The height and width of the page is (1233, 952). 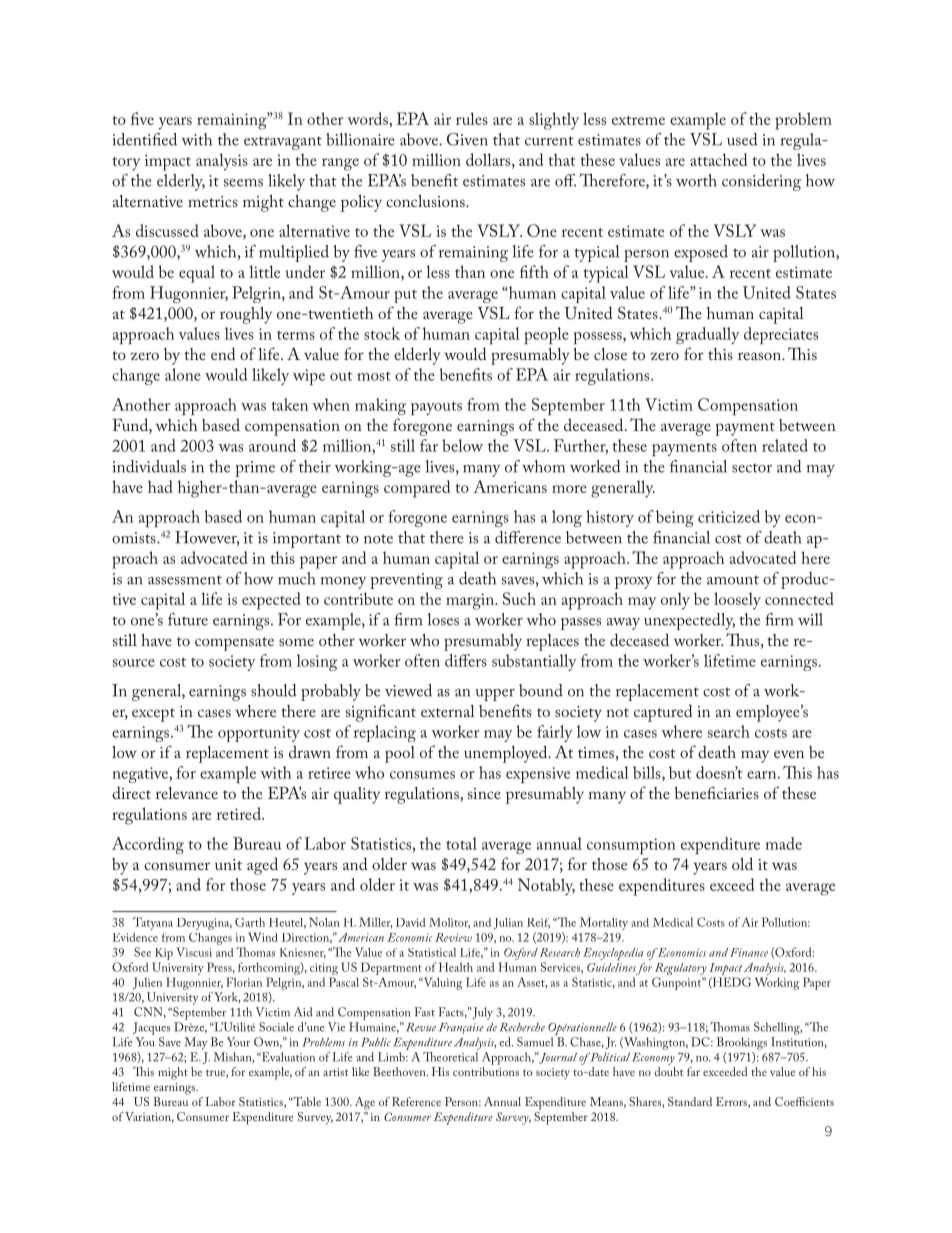 I want to click on loosely, so click(x=737, y=601).
